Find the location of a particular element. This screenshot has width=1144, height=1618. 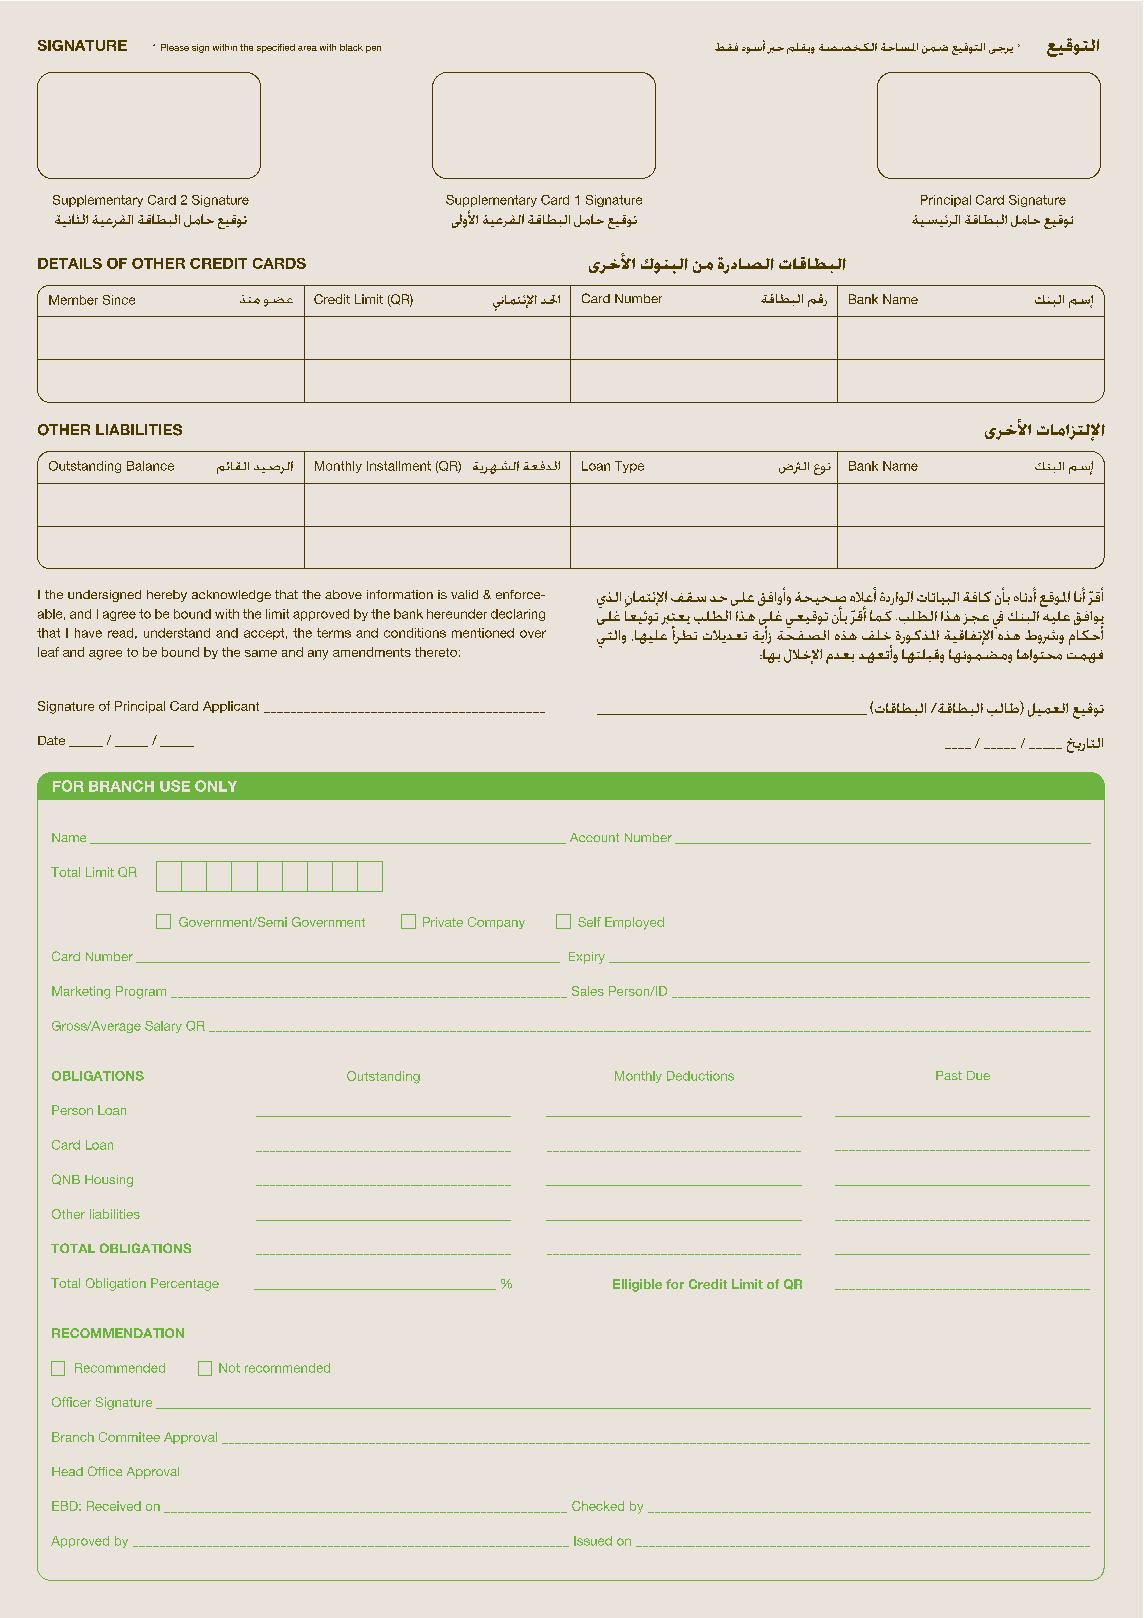

Deductions is located at coordinates (700, 1076).
